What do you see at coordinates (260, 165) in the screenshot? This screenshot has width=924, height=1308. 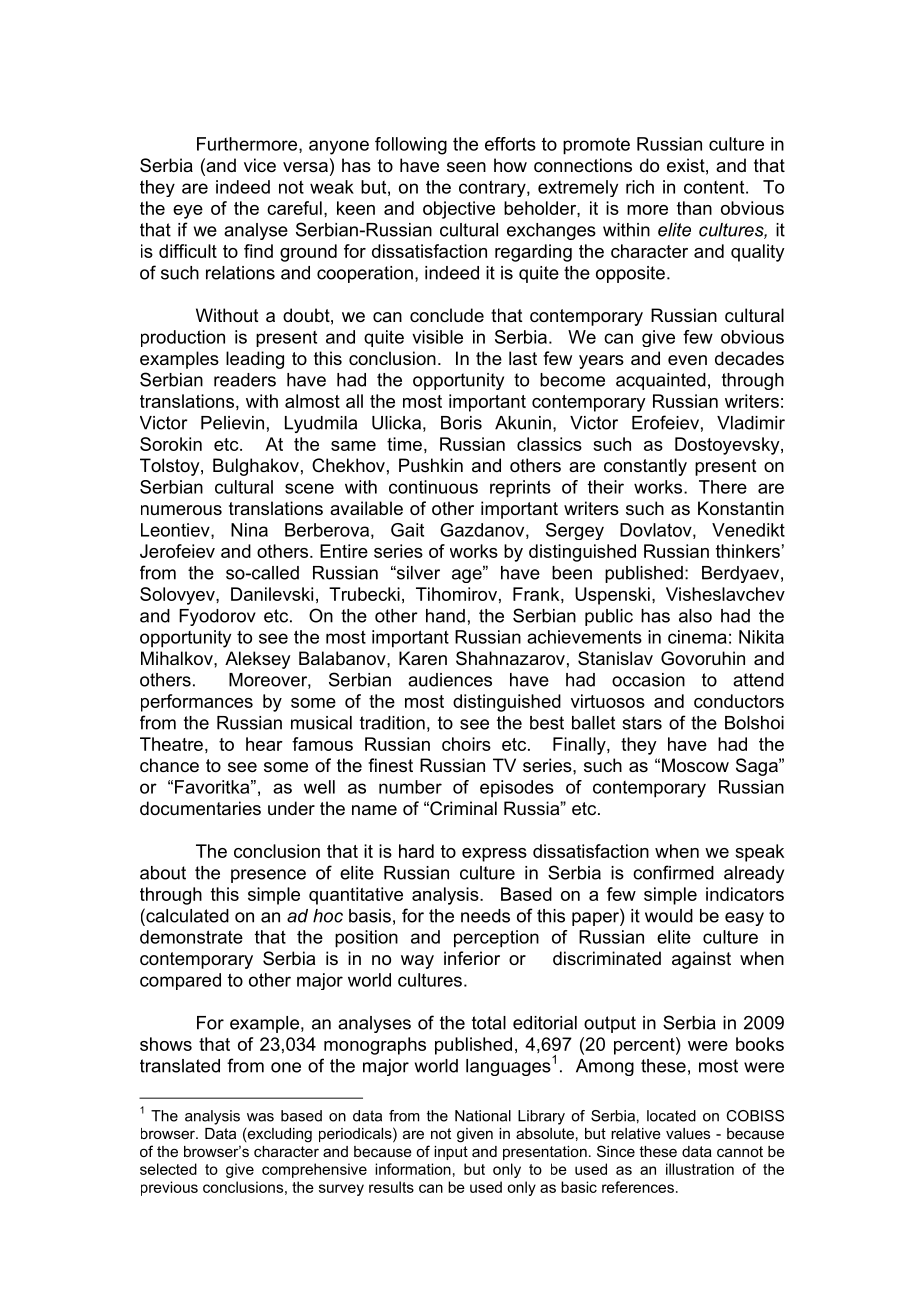 I see `vice` at bounding box center [260, 165].
